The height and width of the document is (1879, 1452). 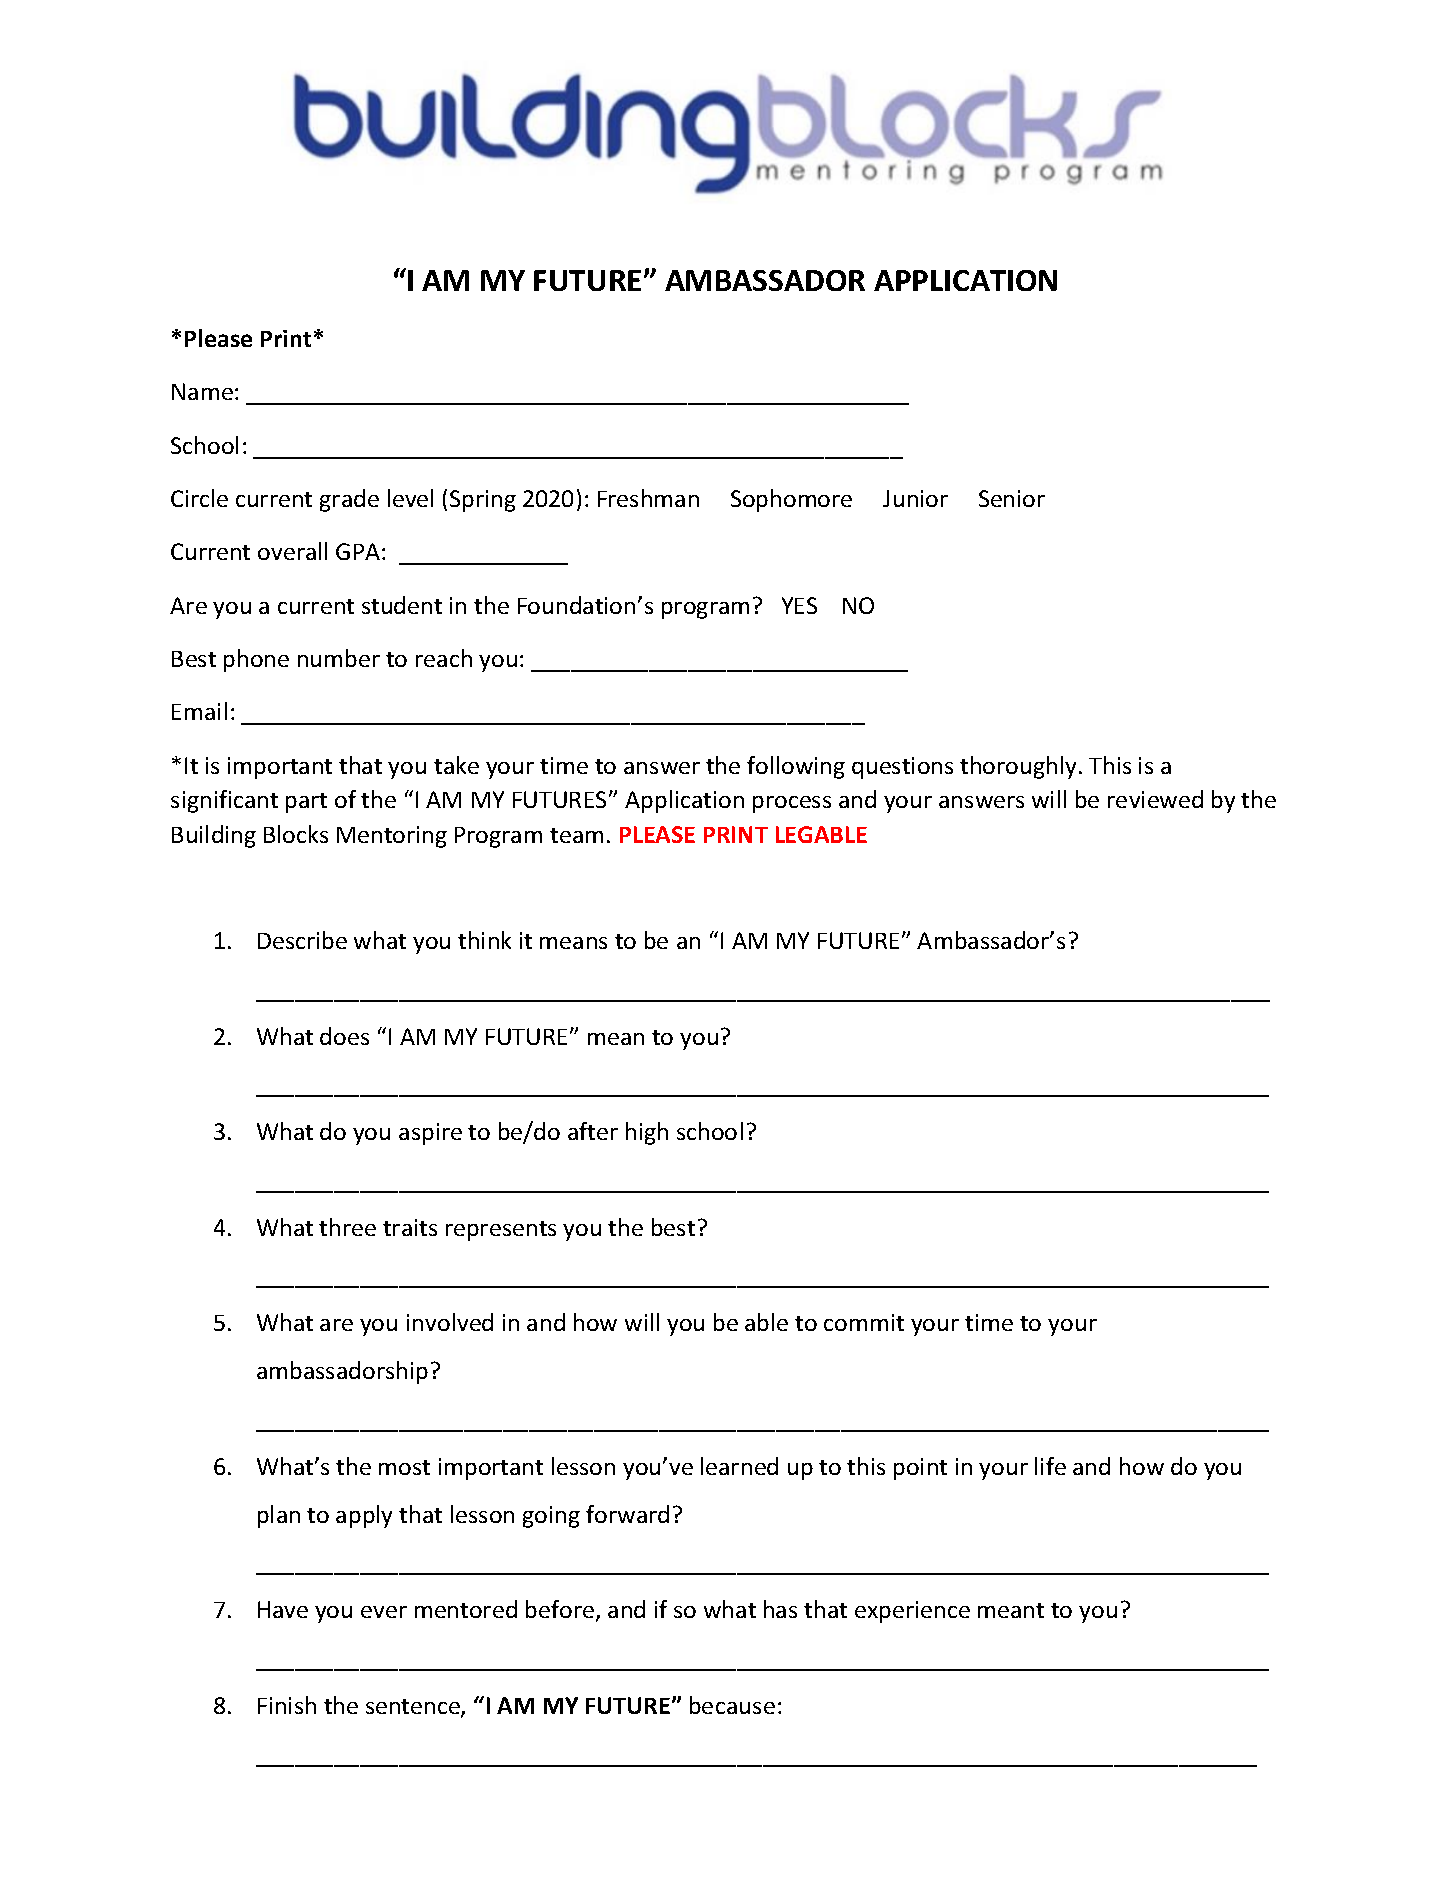 I want to click on part, so click(x=306, y=803).
